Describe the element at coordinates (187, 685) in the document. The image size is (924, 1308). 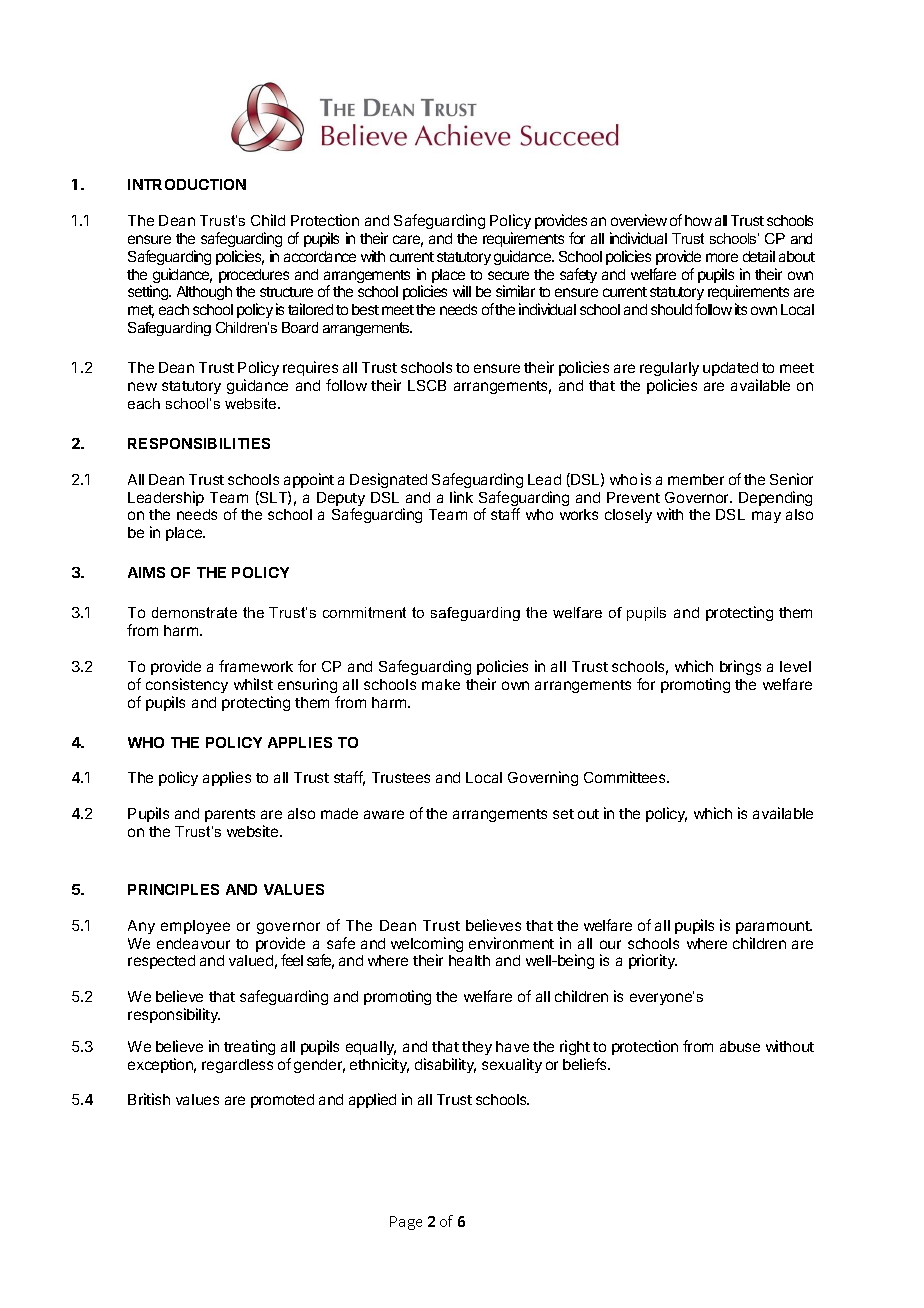
I see `consistency` at that location.
